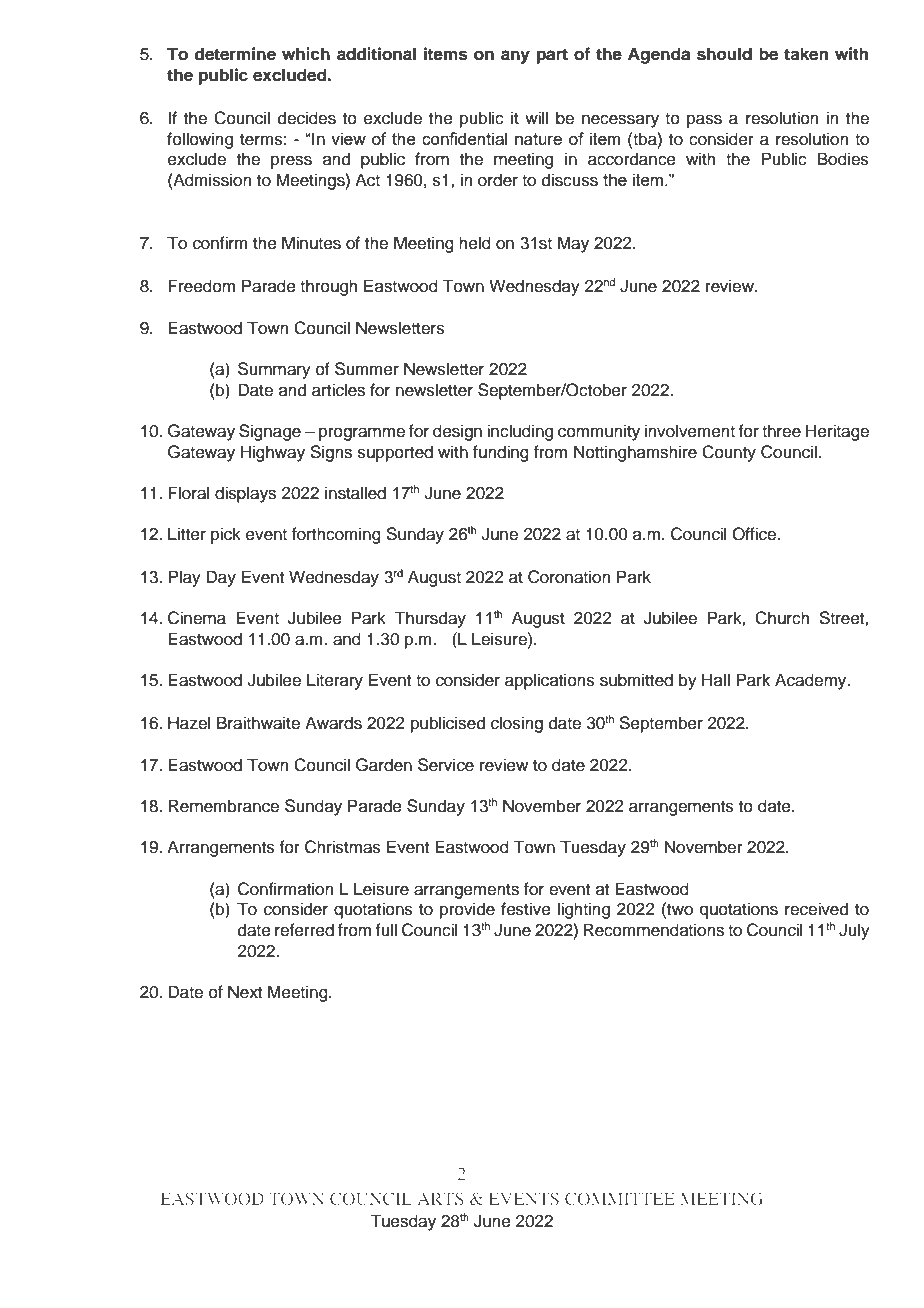  Describe the element at coordinates (515, 57) in the page. I see `any` at that location.
